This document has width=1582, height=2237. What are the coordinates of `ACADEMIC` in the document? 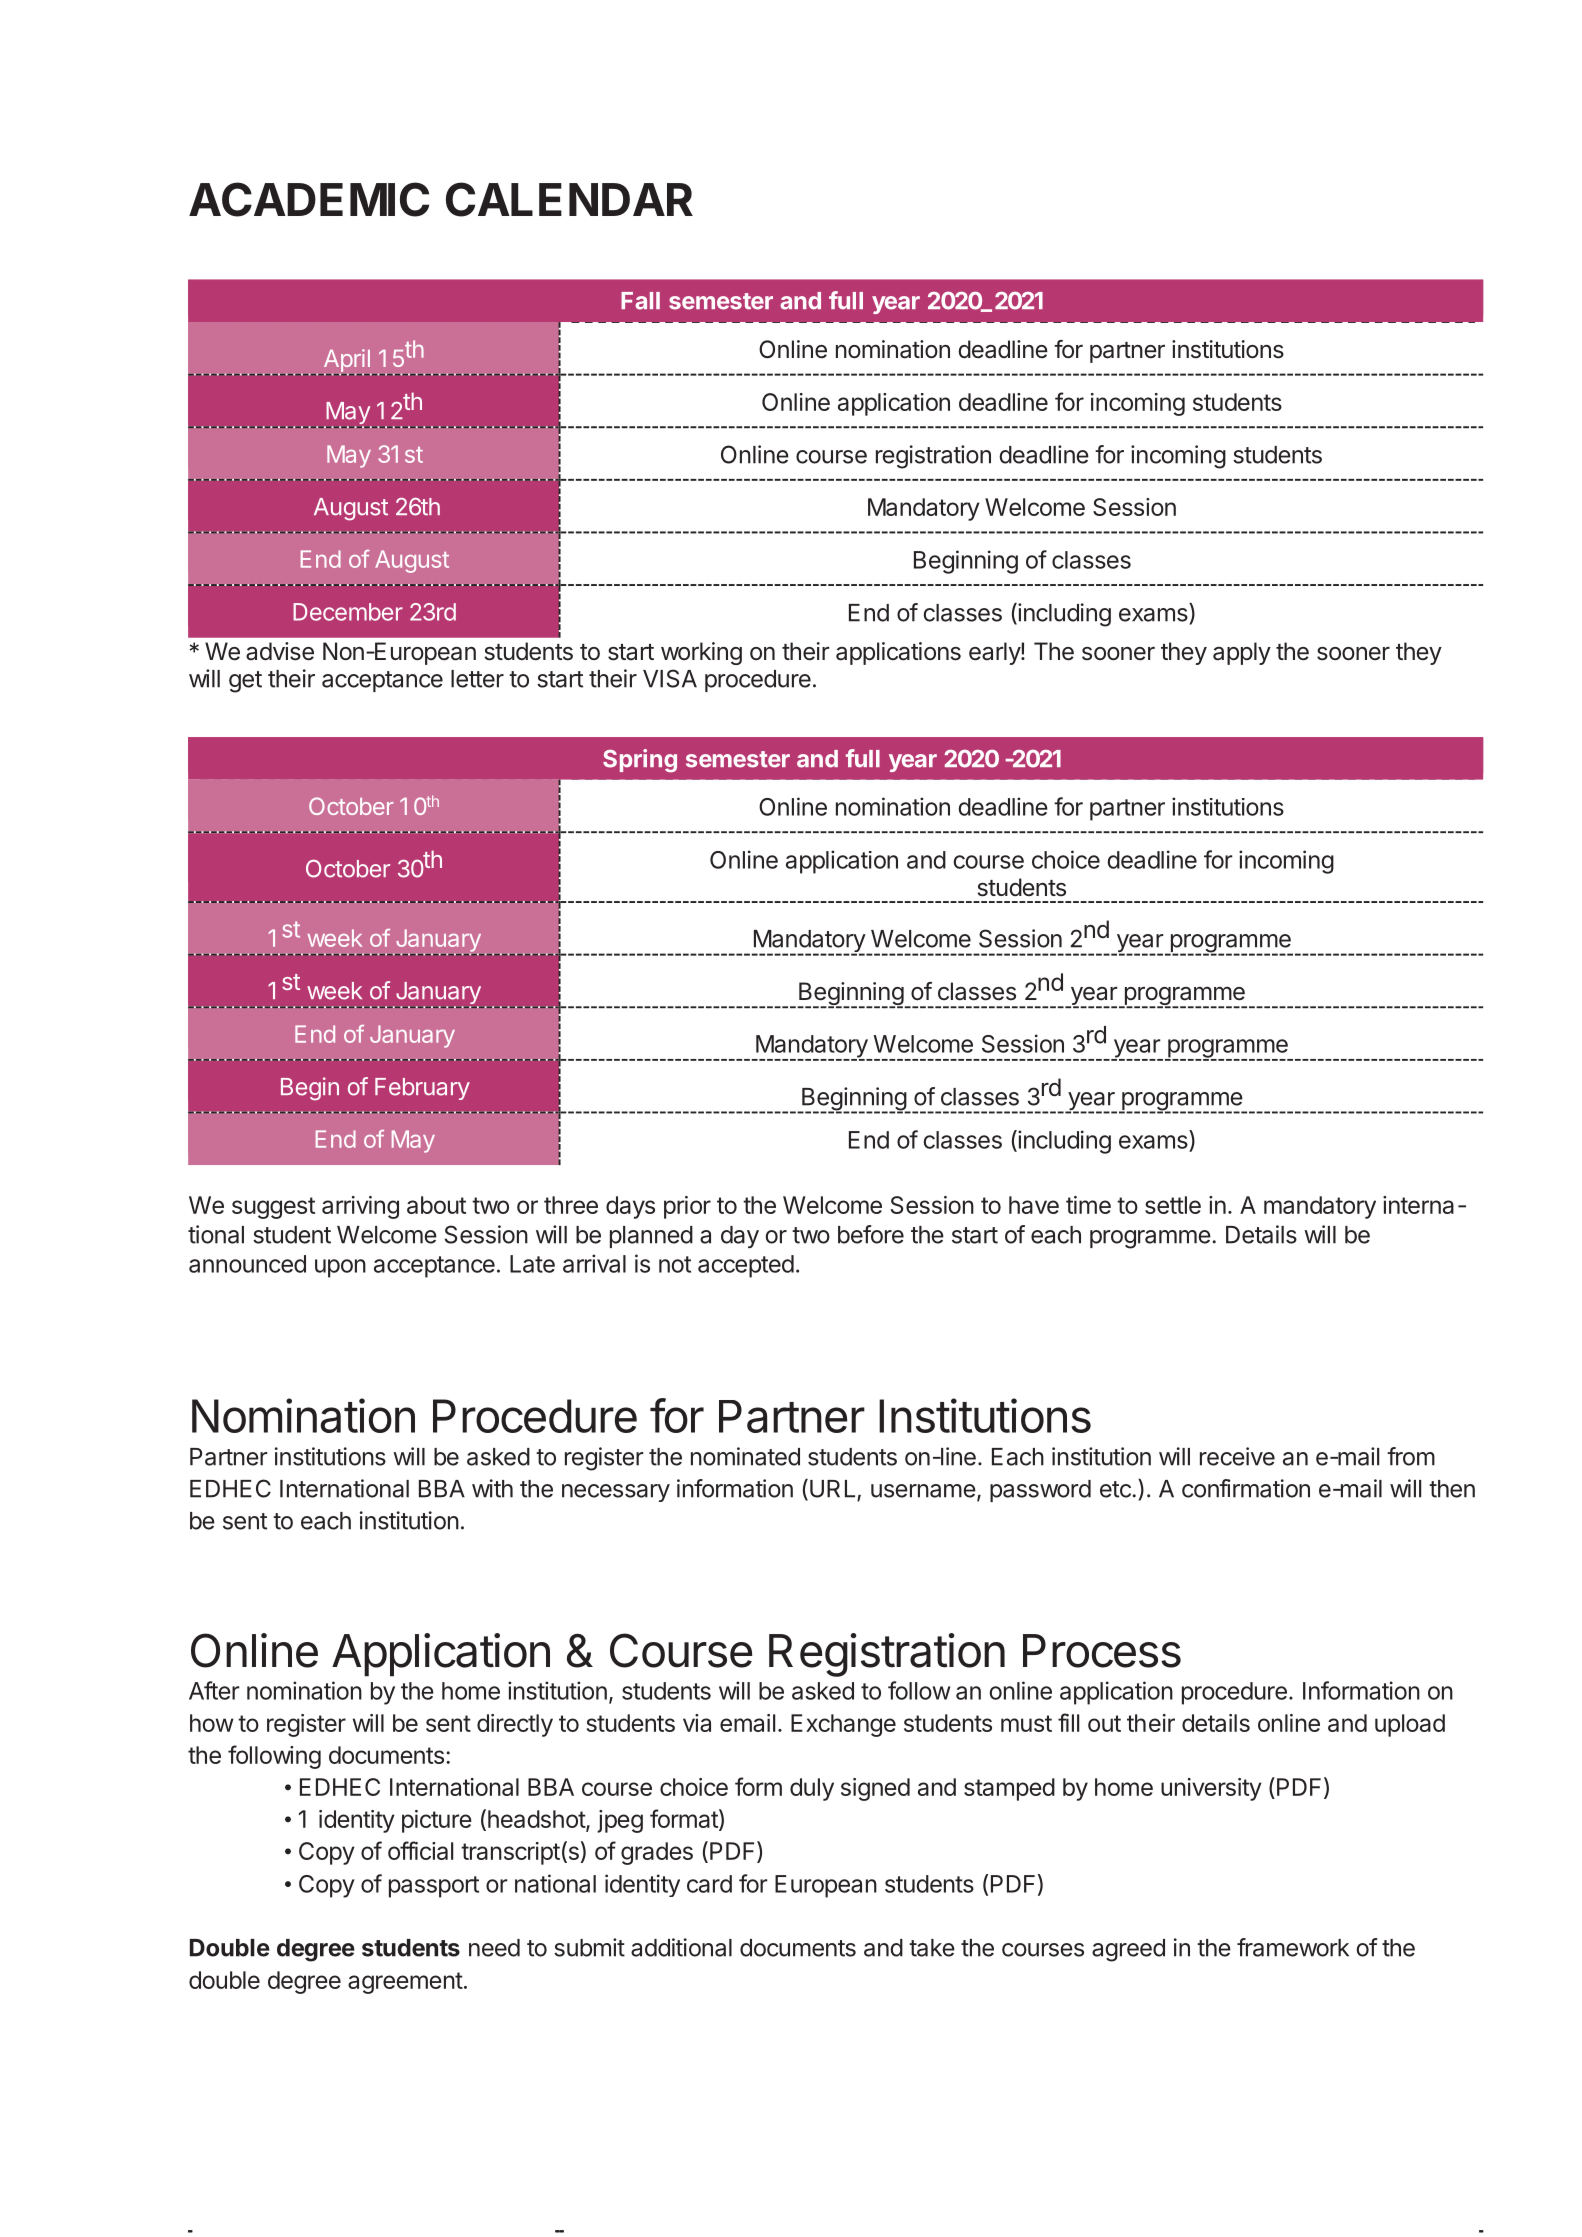 It's located at (309, 199).
